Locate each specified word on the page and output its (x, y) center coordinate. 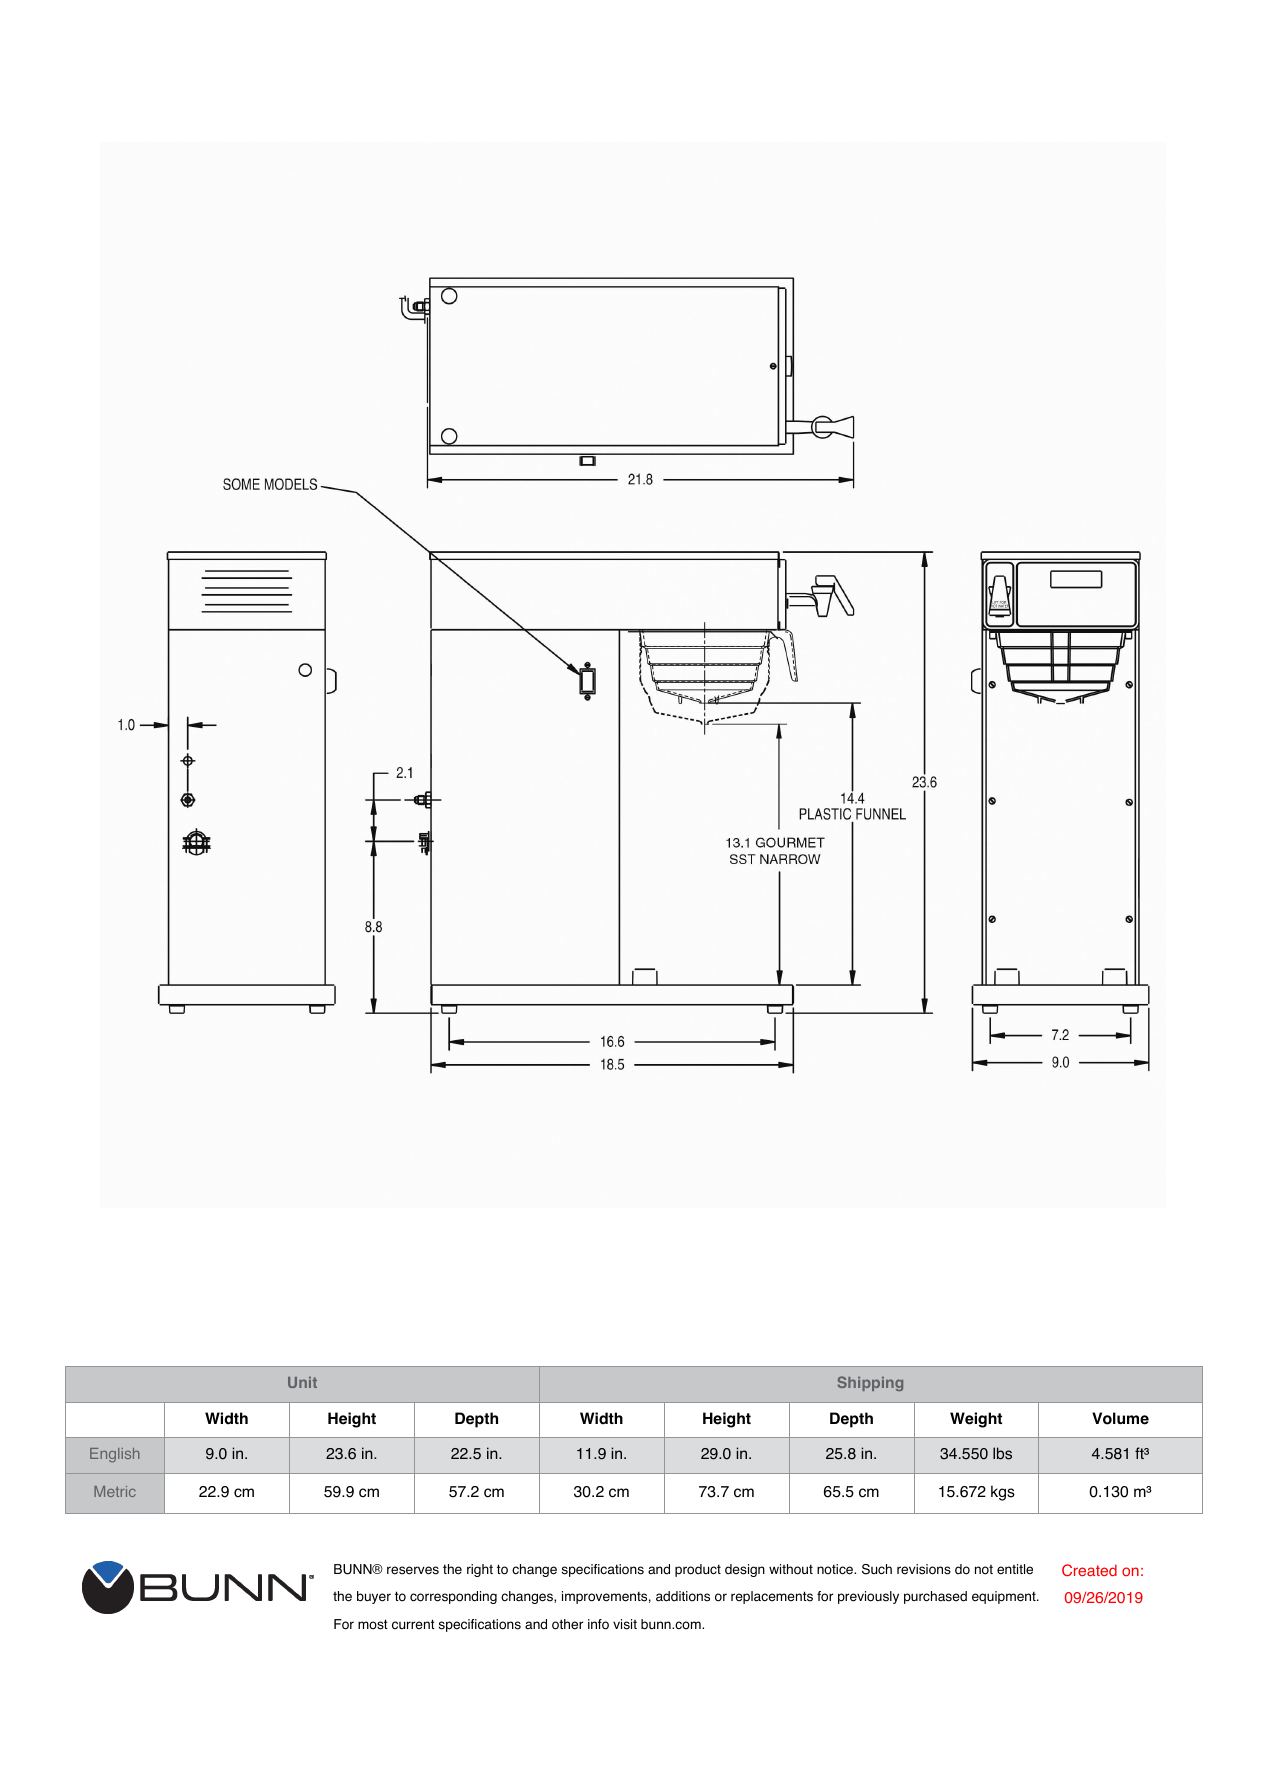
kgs (1003, 1493)
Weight (976, 1420)
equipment (1005, 1597)
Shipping (870, 1383)
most (373, 1624)
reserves (413, 1570)
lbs (1002, 1453)
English (115, 1455)
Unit (302, 1382)
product (698, 1570)
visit (625, 1624)
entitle (1015, 1569)
